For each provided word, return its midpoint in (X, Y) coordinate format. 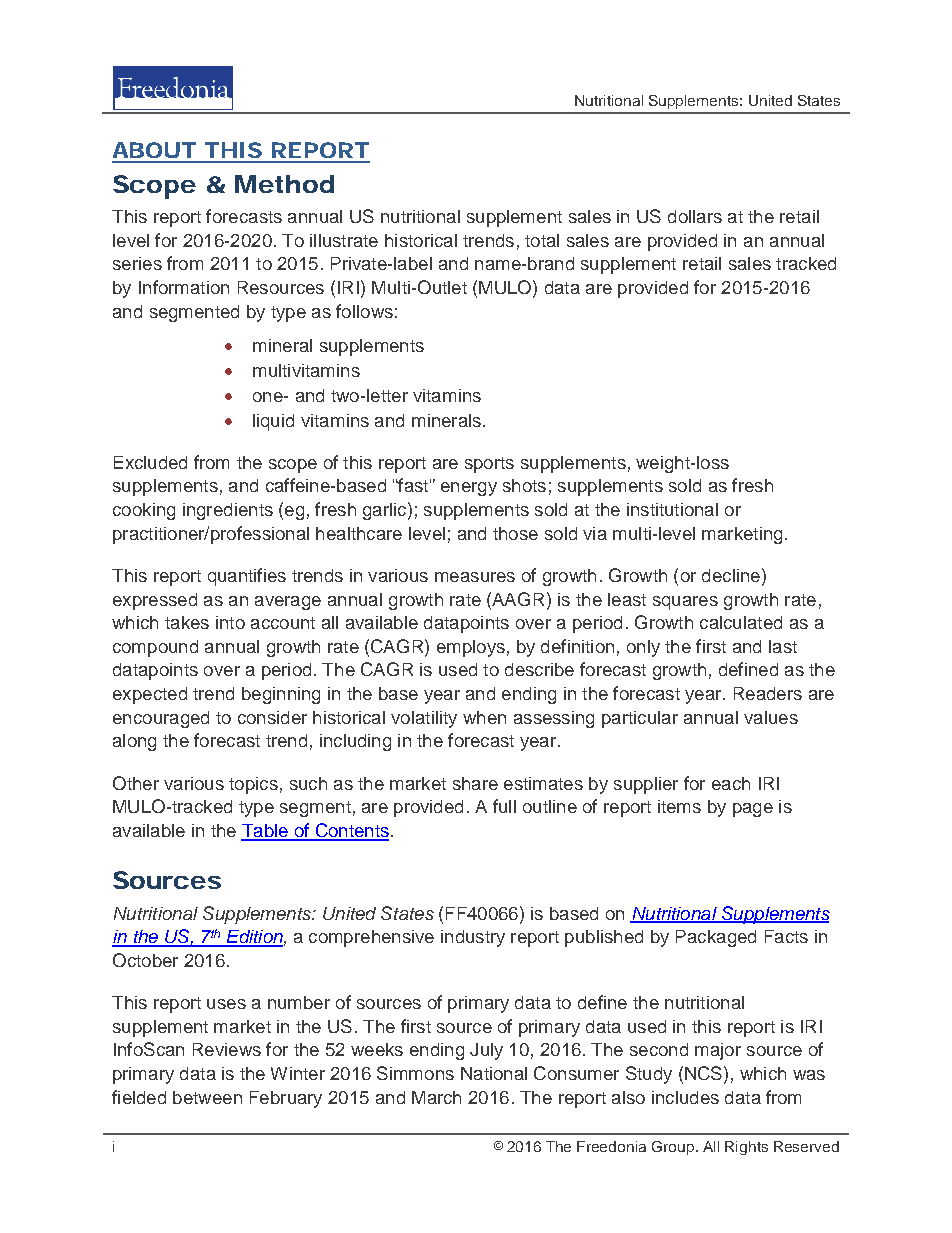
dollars (695, 216)
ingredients (228, 511)
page (753, 810)
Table (265, 832)
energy (469, 489)
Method (284, 184)
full (504, 806)
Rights (746, 1148)
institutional (672, 509)
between (207, 1097)
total (542, 240)
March (436, 1097)
